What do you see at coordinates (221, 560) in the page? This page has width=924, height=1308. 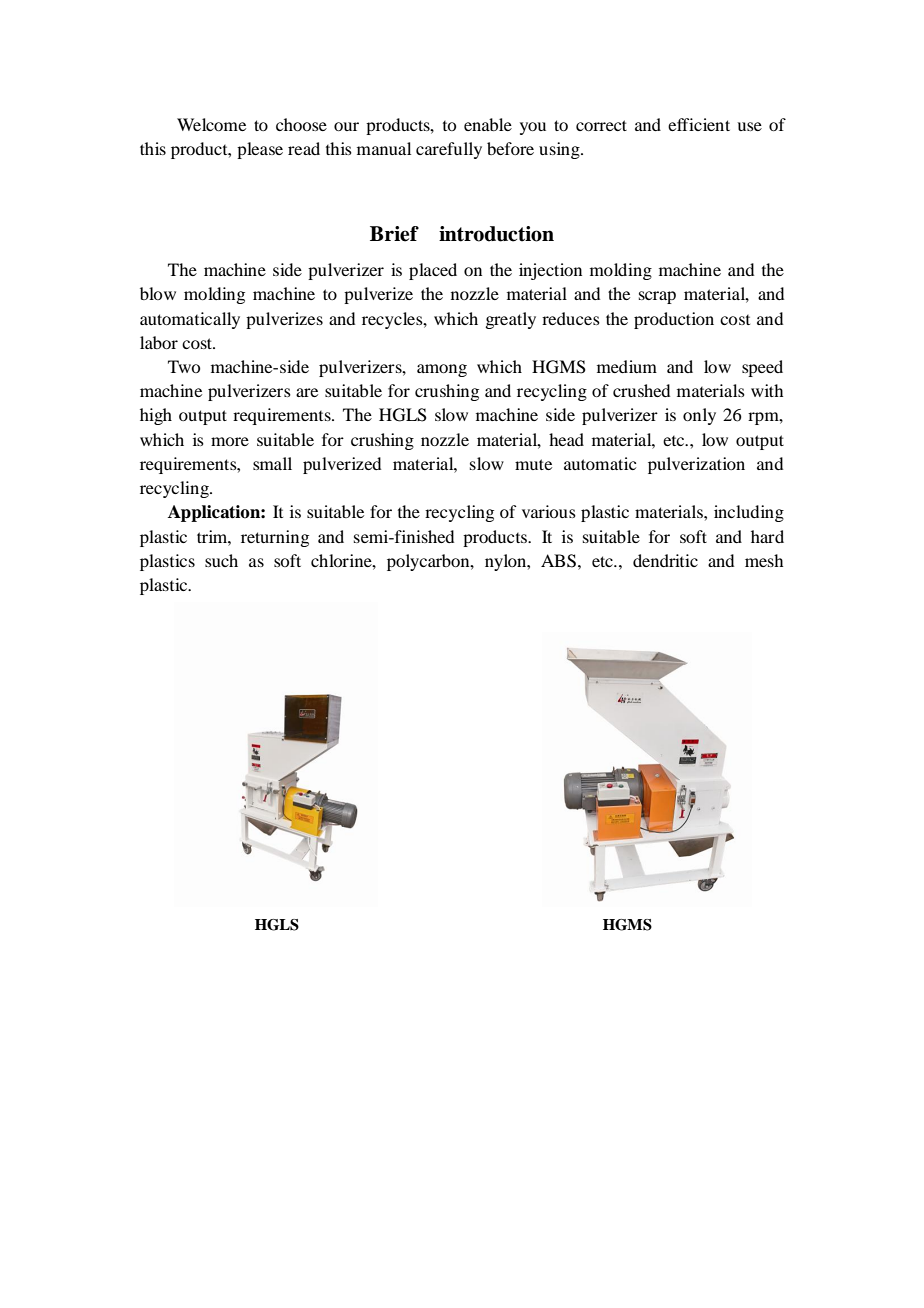 I see `such` at bounding box center [221, 560].
